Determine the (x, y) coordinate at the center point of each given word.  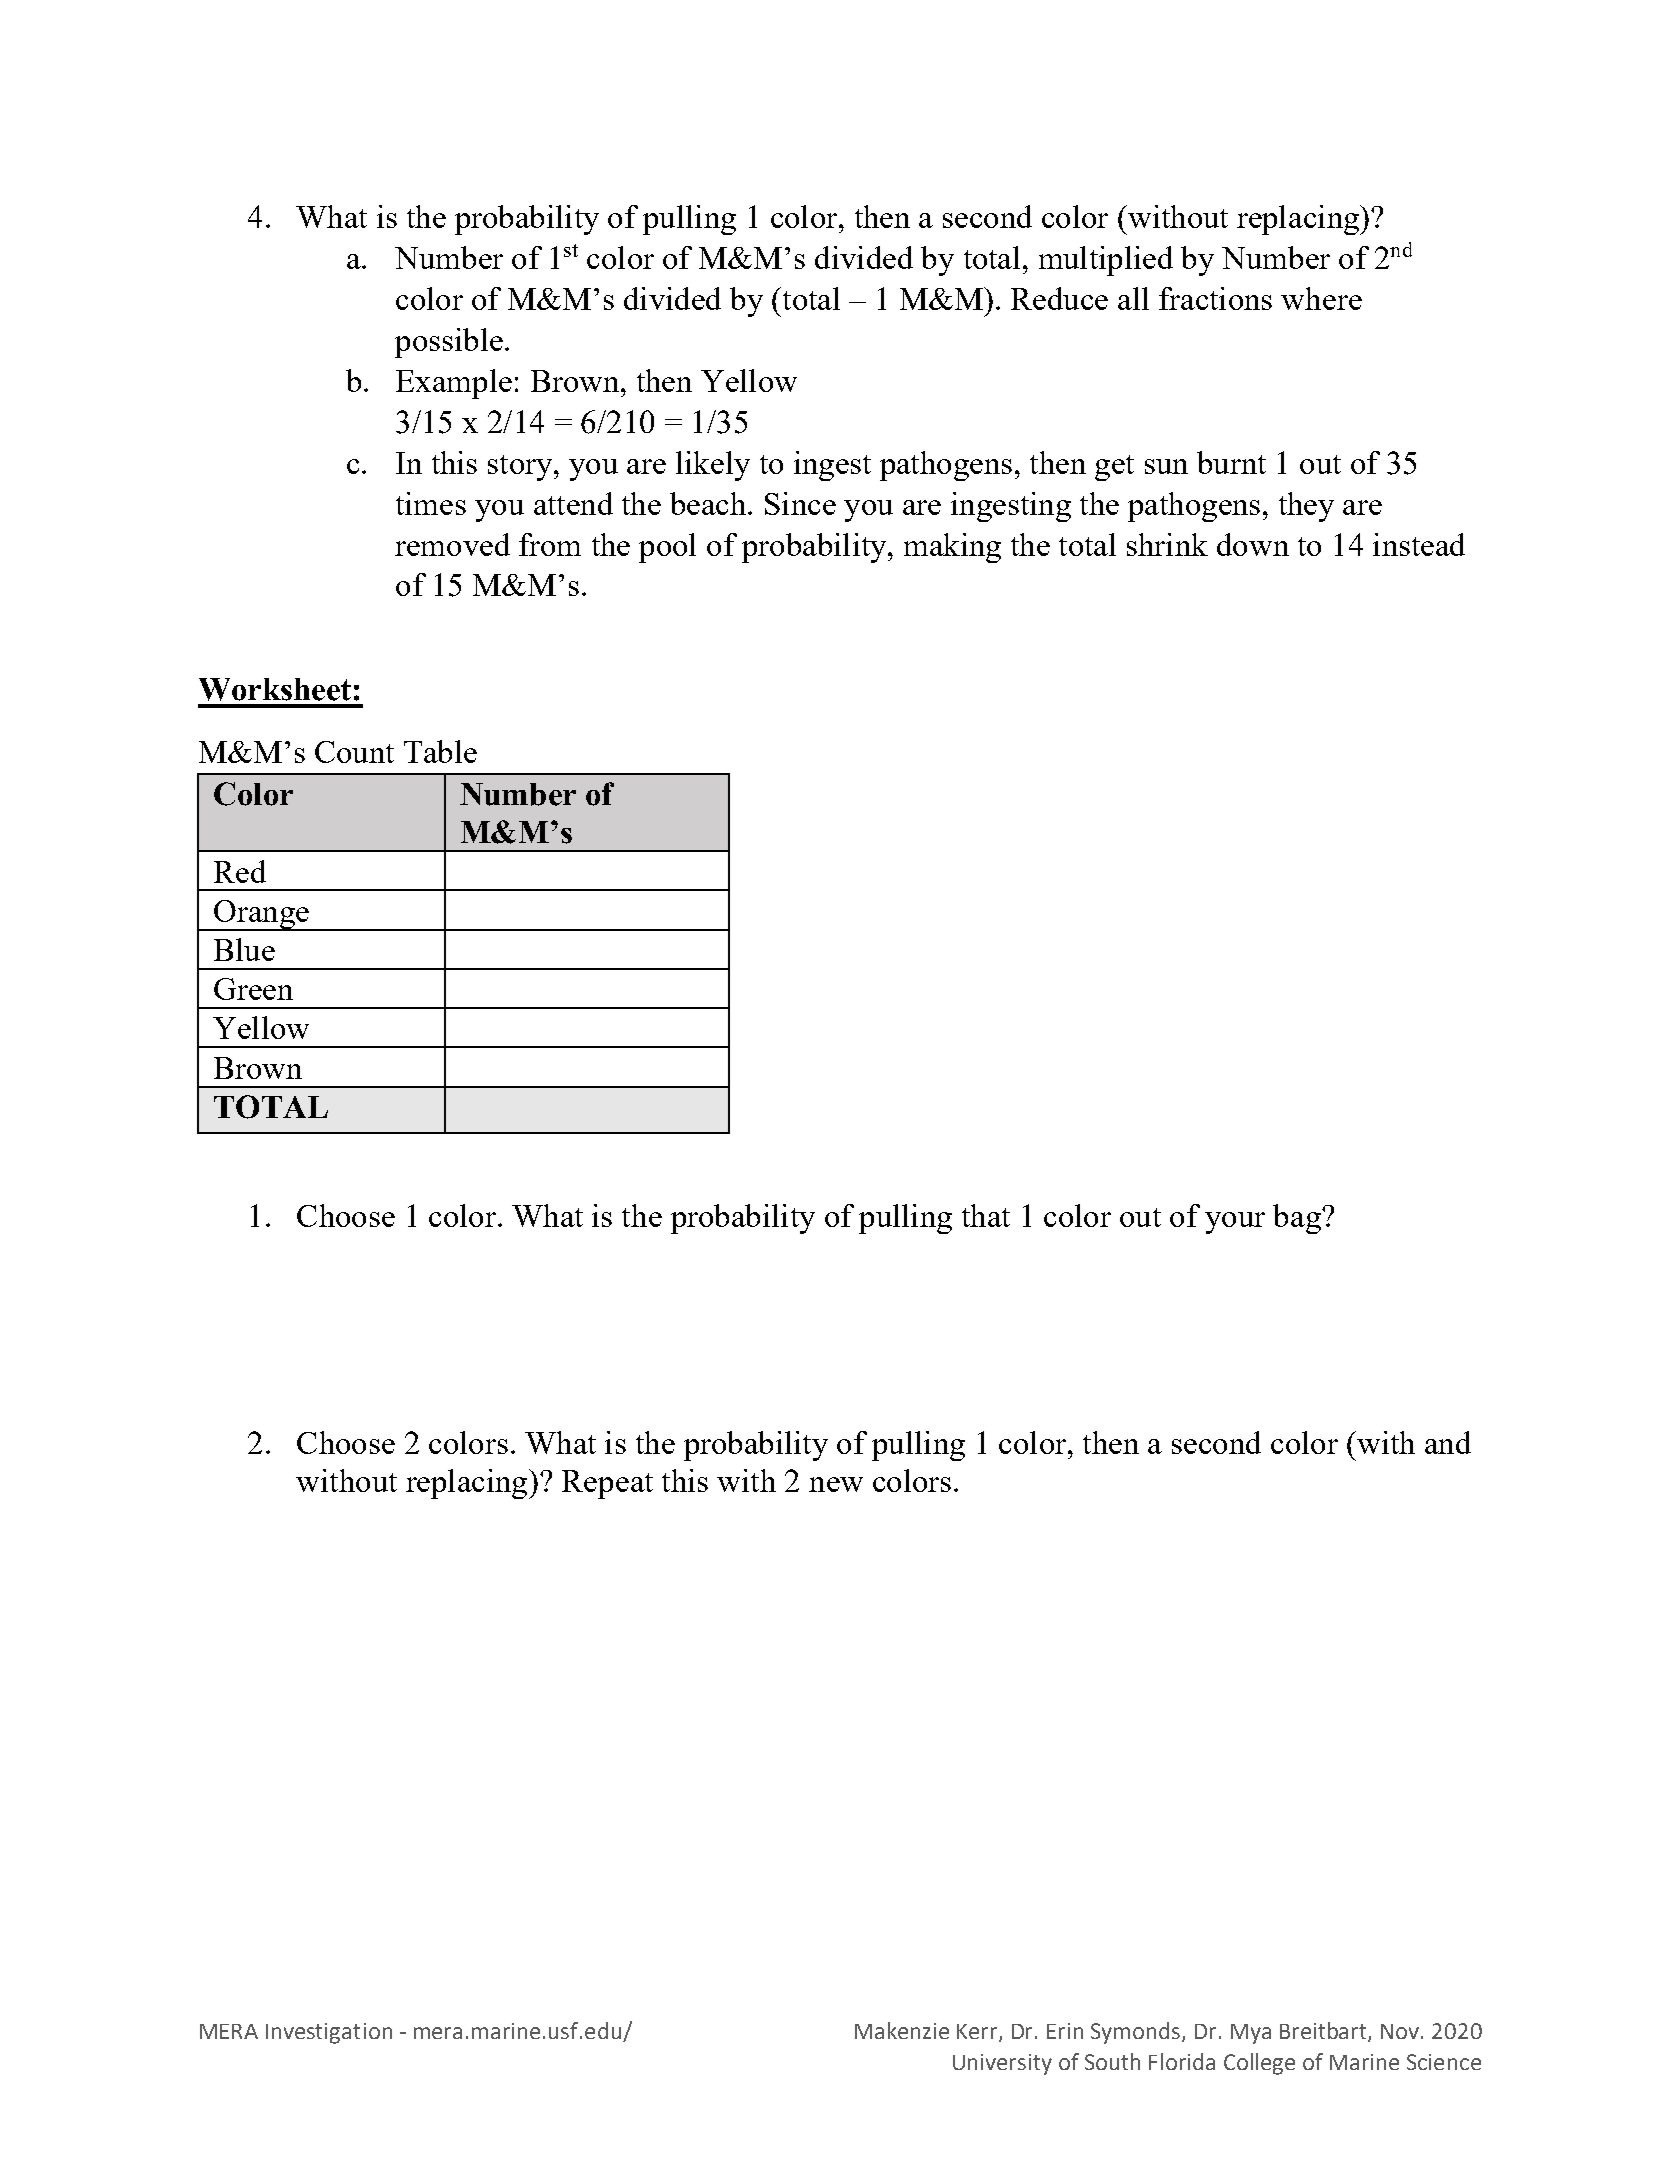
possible (449, 343)
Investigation (329, 2033)
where (1321, 298)
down (1253, 544)
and (1448, 1442)
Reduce (1059, 298)
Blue (244, 949)
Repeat (607, 1484)
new (836, 1484)
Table (440, 751)
